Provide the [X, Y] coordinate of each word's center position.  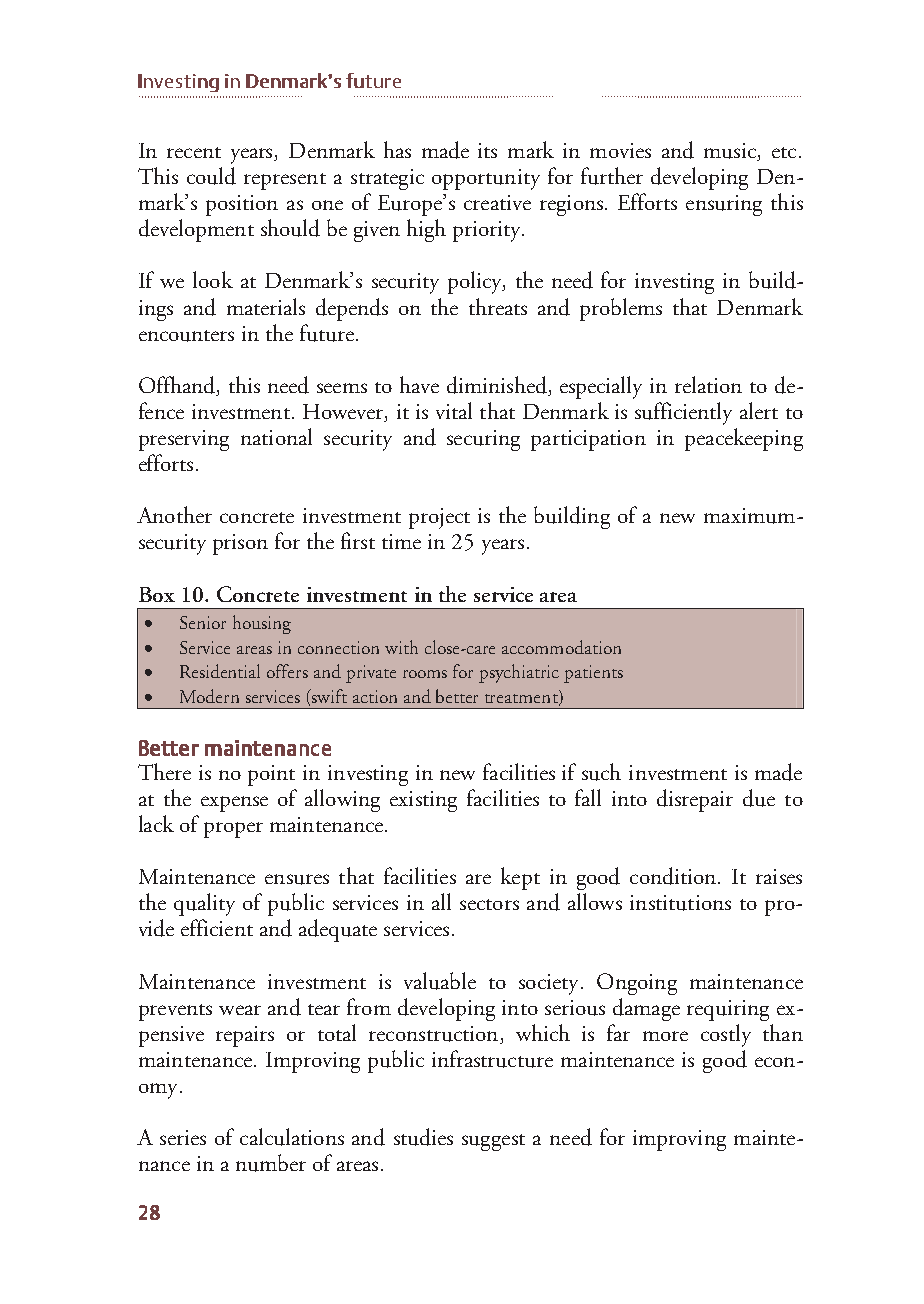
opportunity [486, 179]
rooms [425, 674]
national [276, 436]
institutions [680, 903]
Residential [220, 671]
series [183, 1137]
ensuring [724, 205]
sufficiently [683, 413]
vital [454, 410]
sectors [489, 904]
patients [593, 674]
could [211, 176]
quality [204, 904]
